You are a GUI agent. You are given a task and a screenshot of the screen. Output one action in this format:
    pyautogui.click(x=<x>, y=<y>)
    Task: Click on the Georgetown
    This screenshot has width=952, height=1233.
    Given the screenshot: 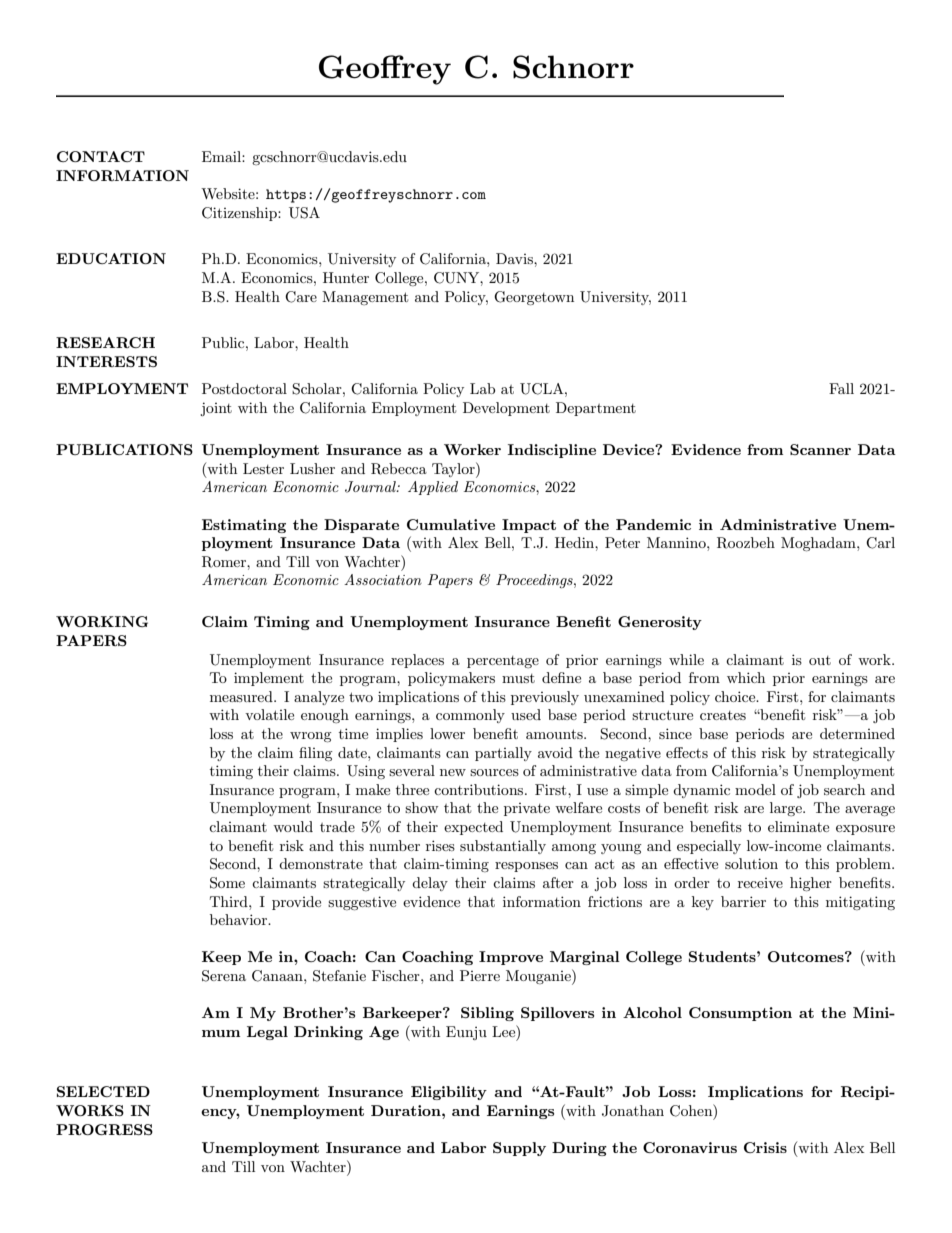 What is the action you would take?
    pyautogui.click(x=534, y=298)
